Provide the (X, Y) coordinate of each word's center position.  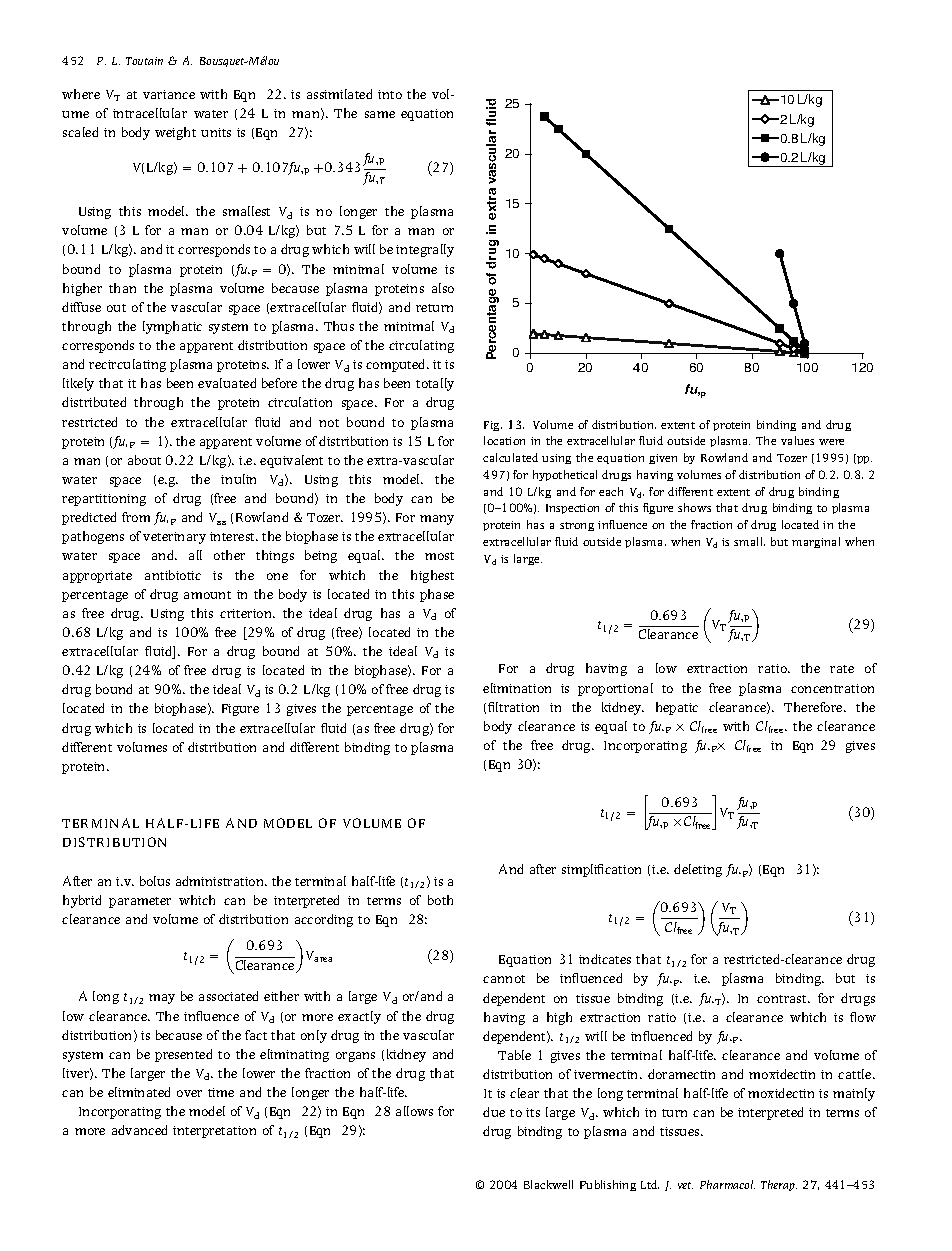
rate (842, 669)
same (380, 114)
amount (207, 595)
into (390, 94)
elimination (517, 688)
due (494, 1112)
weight (175, 133)
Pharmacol (727, 1184)
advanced (139, 1130)
